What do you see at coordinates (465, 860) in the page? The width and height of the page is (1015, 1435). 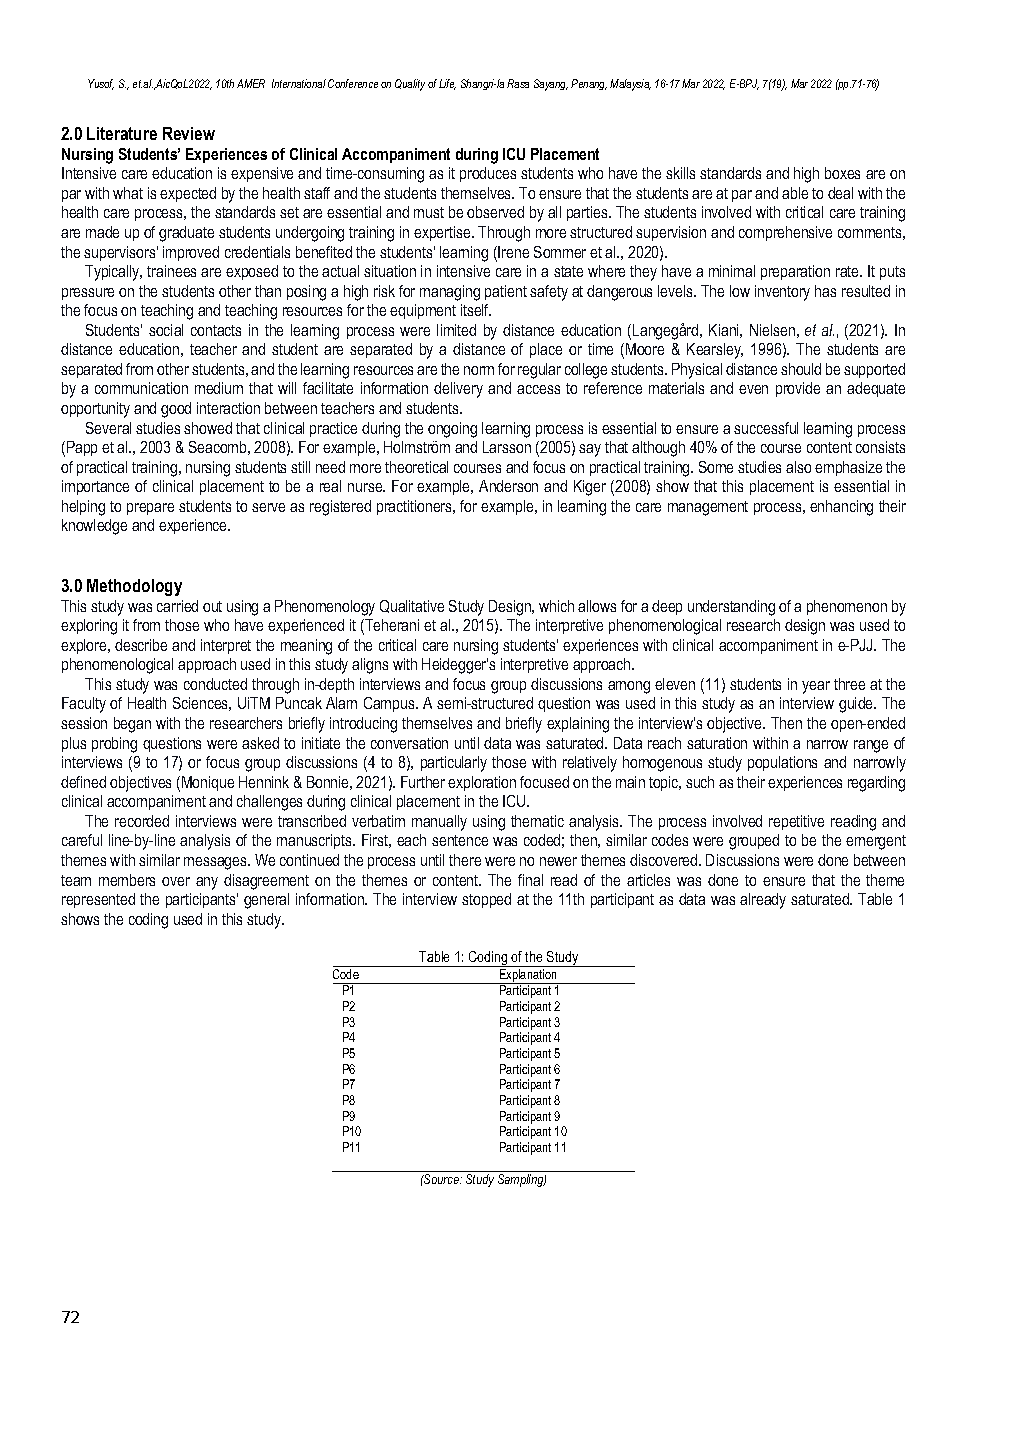 I see `there` at bounding box center [465, 860].
